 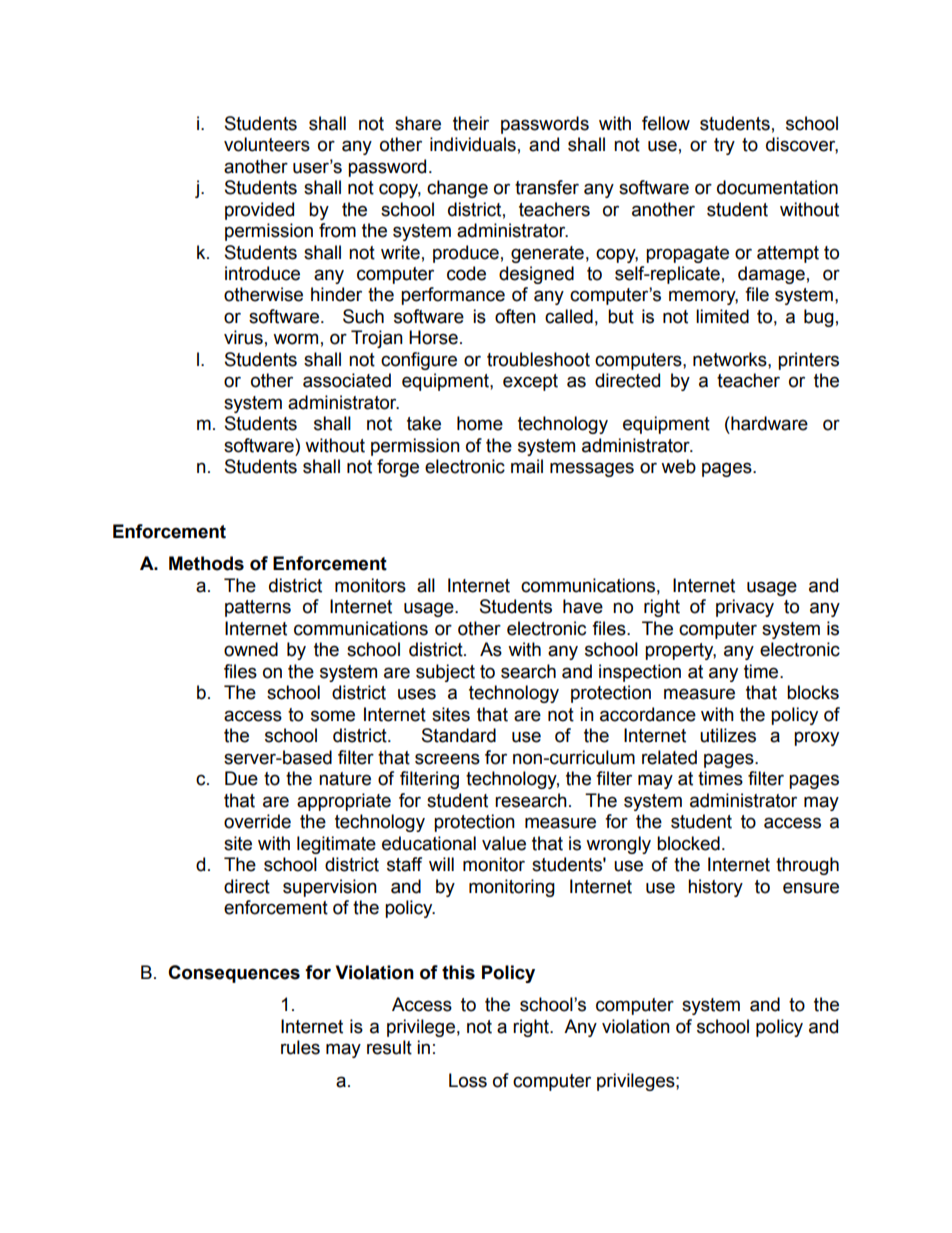 I want to click on except, so click(x=530, y=382).
